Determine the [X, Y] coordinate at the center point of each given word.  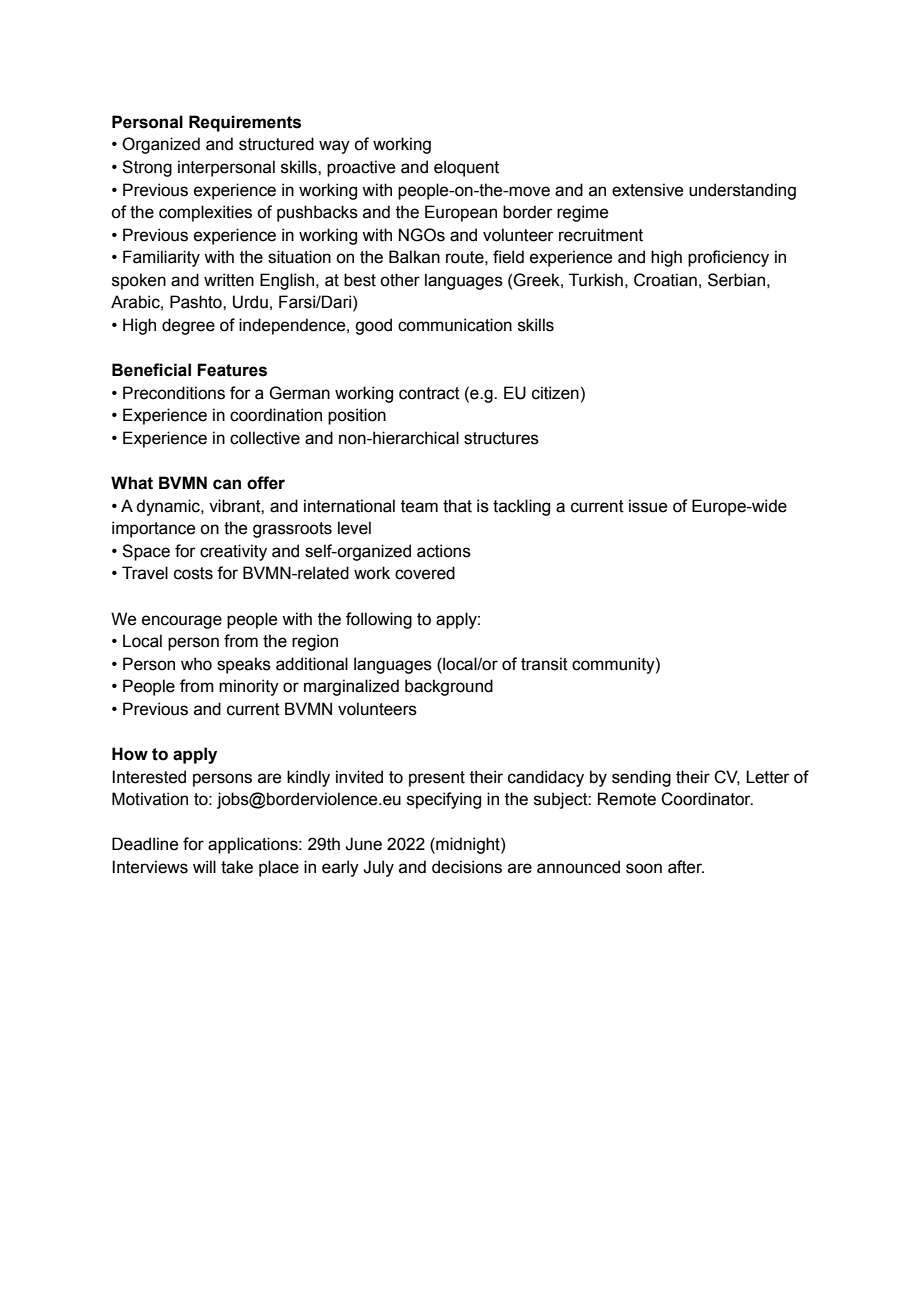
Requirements [245, 123]
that [457, 506]
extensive [647, 190]
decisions [467, 867]
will [204, 866]
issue [648, 506]
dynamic [169, 507]
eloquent [466, 168]
